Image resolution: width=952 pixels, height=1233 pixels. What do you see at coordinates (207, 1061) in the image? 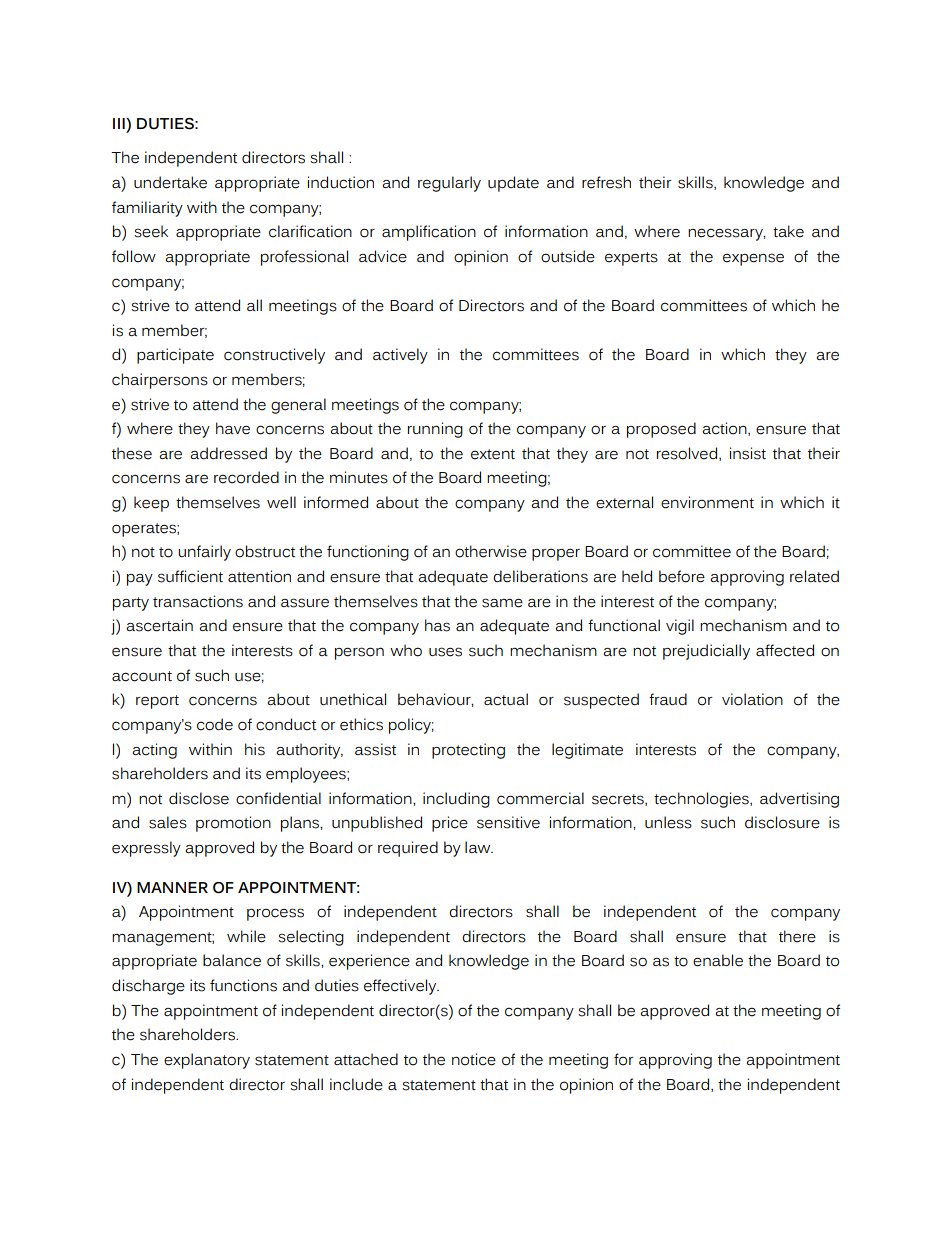
I see `explanatory` at bounding box center [207, 1061].
